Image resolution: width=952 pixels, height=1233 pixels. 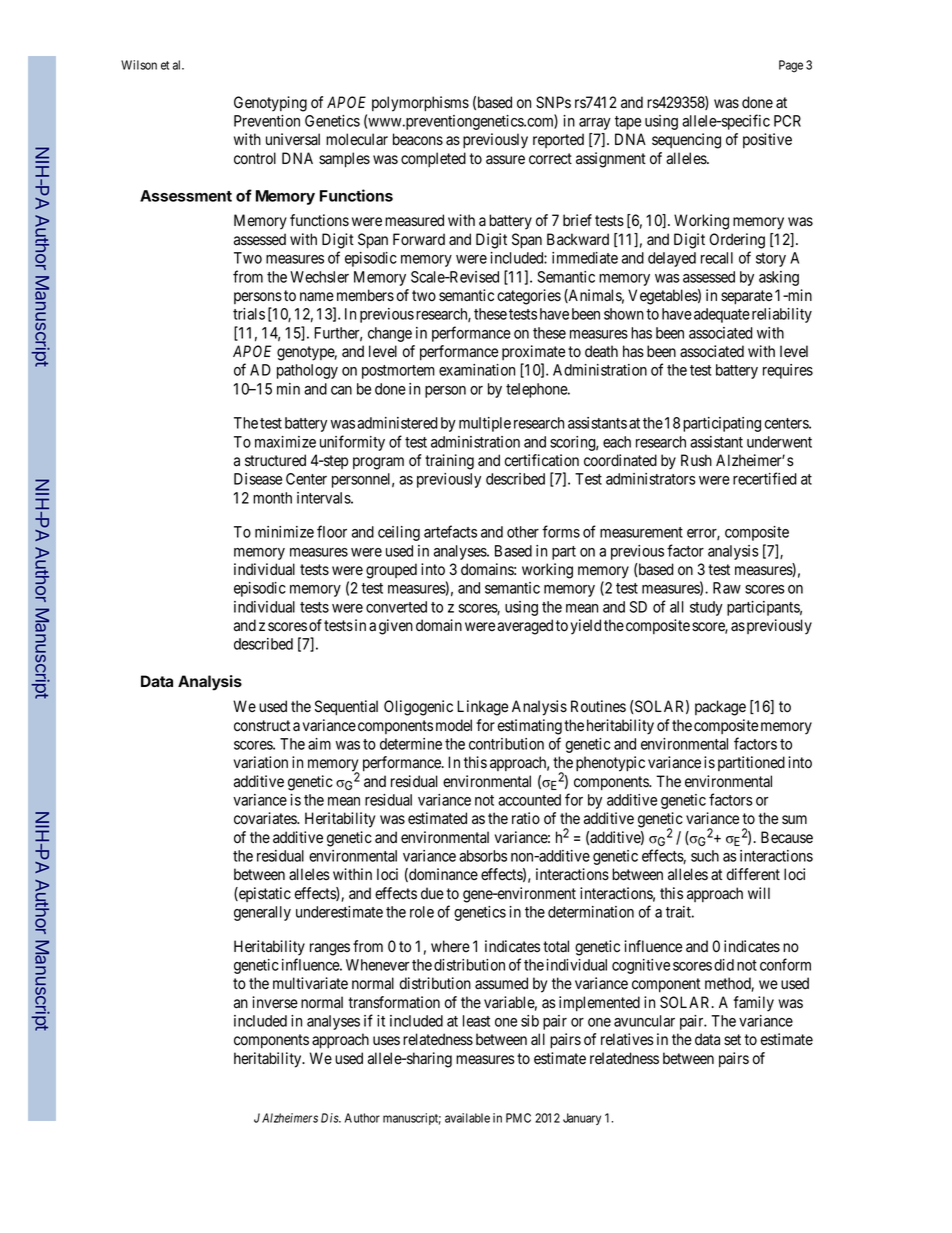 I want to click on such, so click(x=705, y=856).
